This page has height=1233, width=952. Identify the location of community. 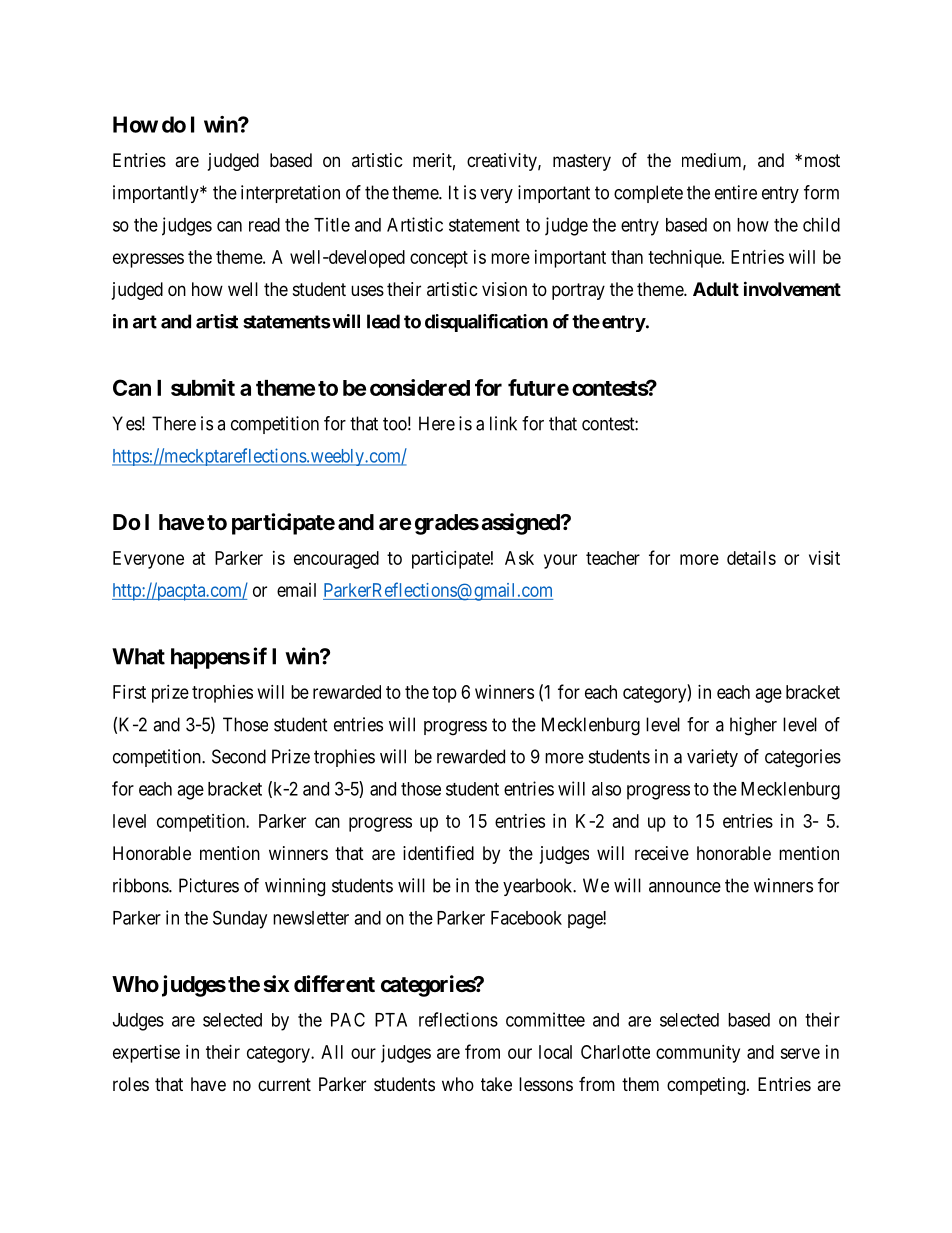
(698, 1054).
